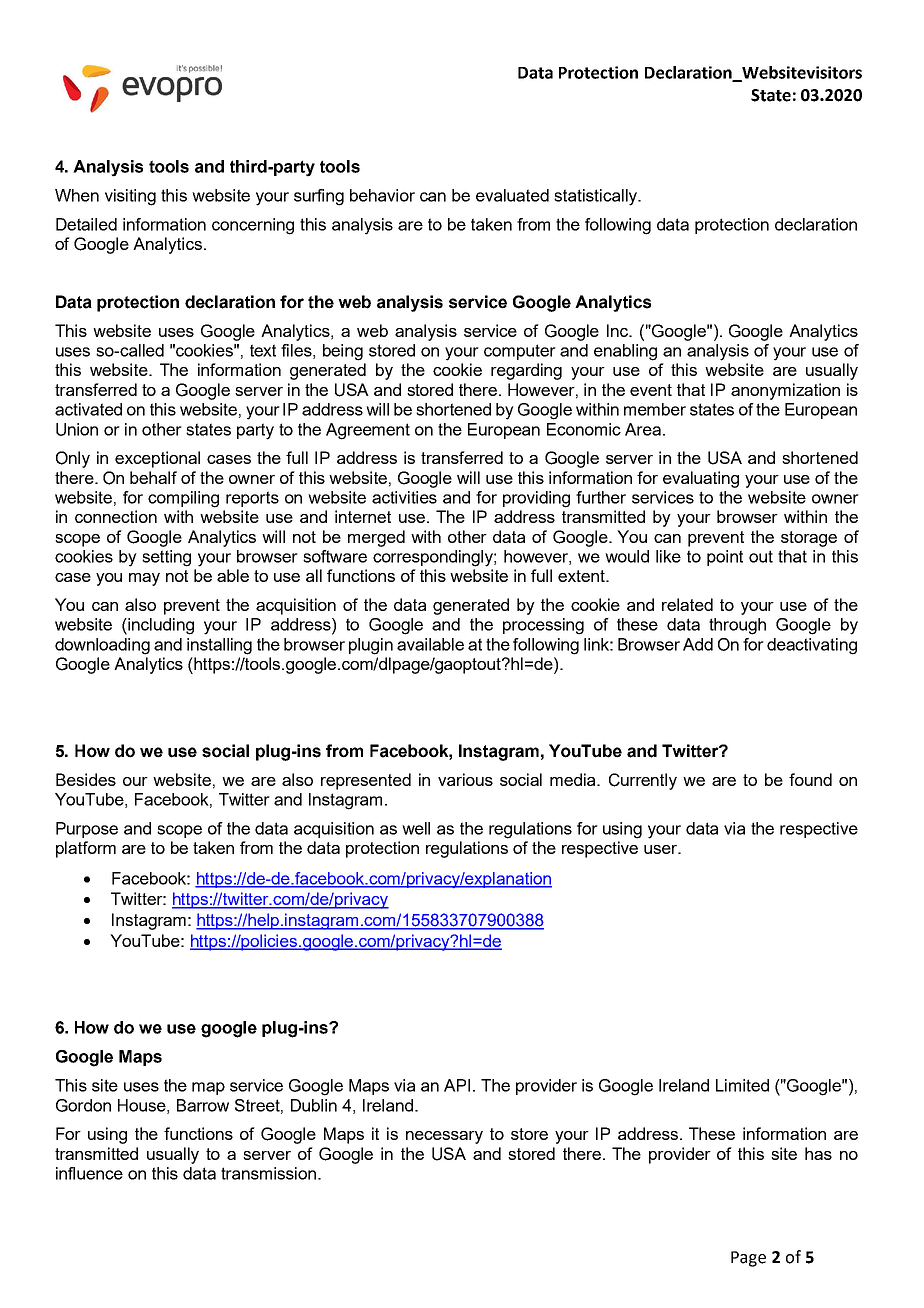 The width and height of the screenshot is (924, 1308). Describe the element at coordinates (203, 1105) in the screenshot. I see `Barrow` at that location.
